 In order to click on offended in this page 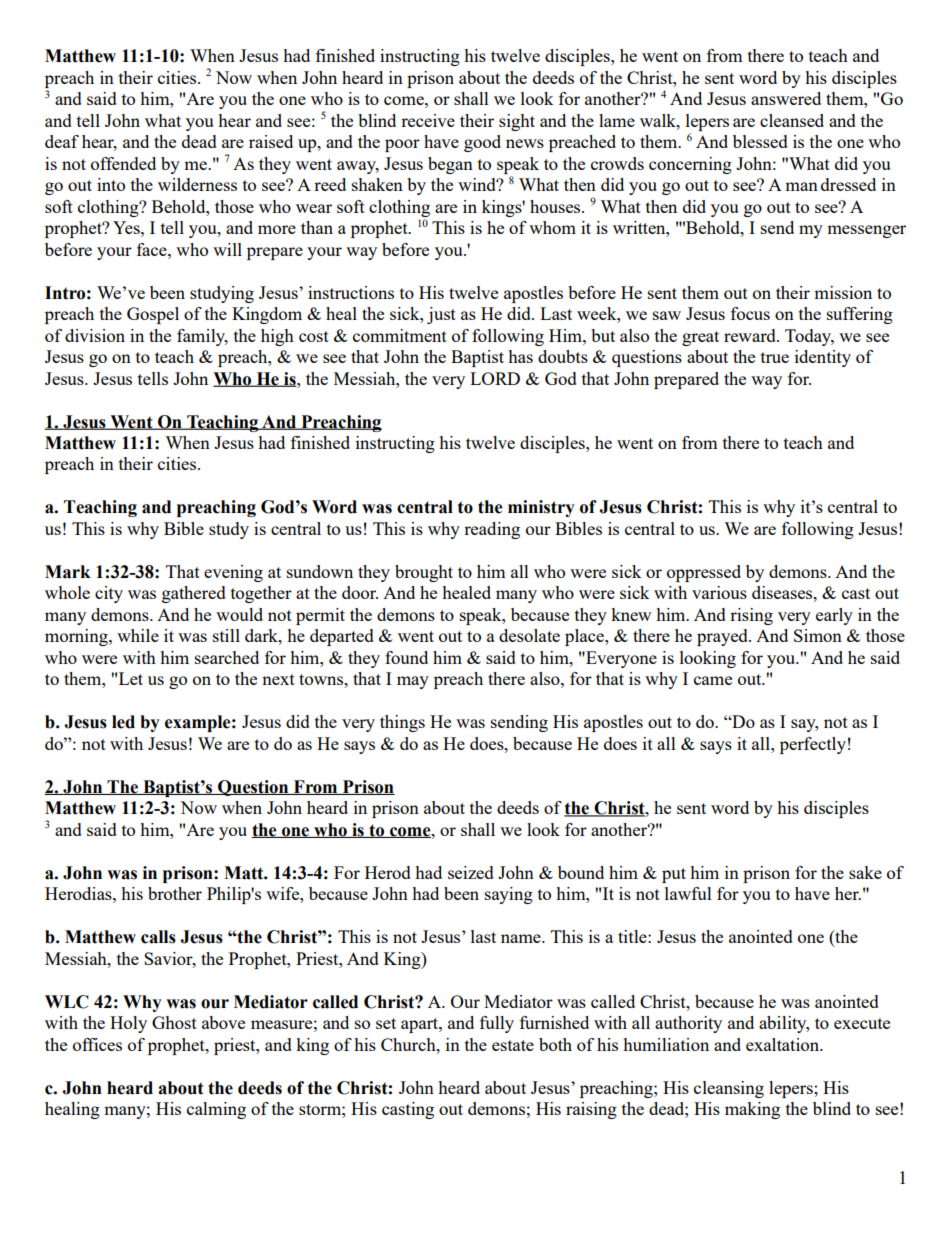, I will do `click(123, 163)`.
